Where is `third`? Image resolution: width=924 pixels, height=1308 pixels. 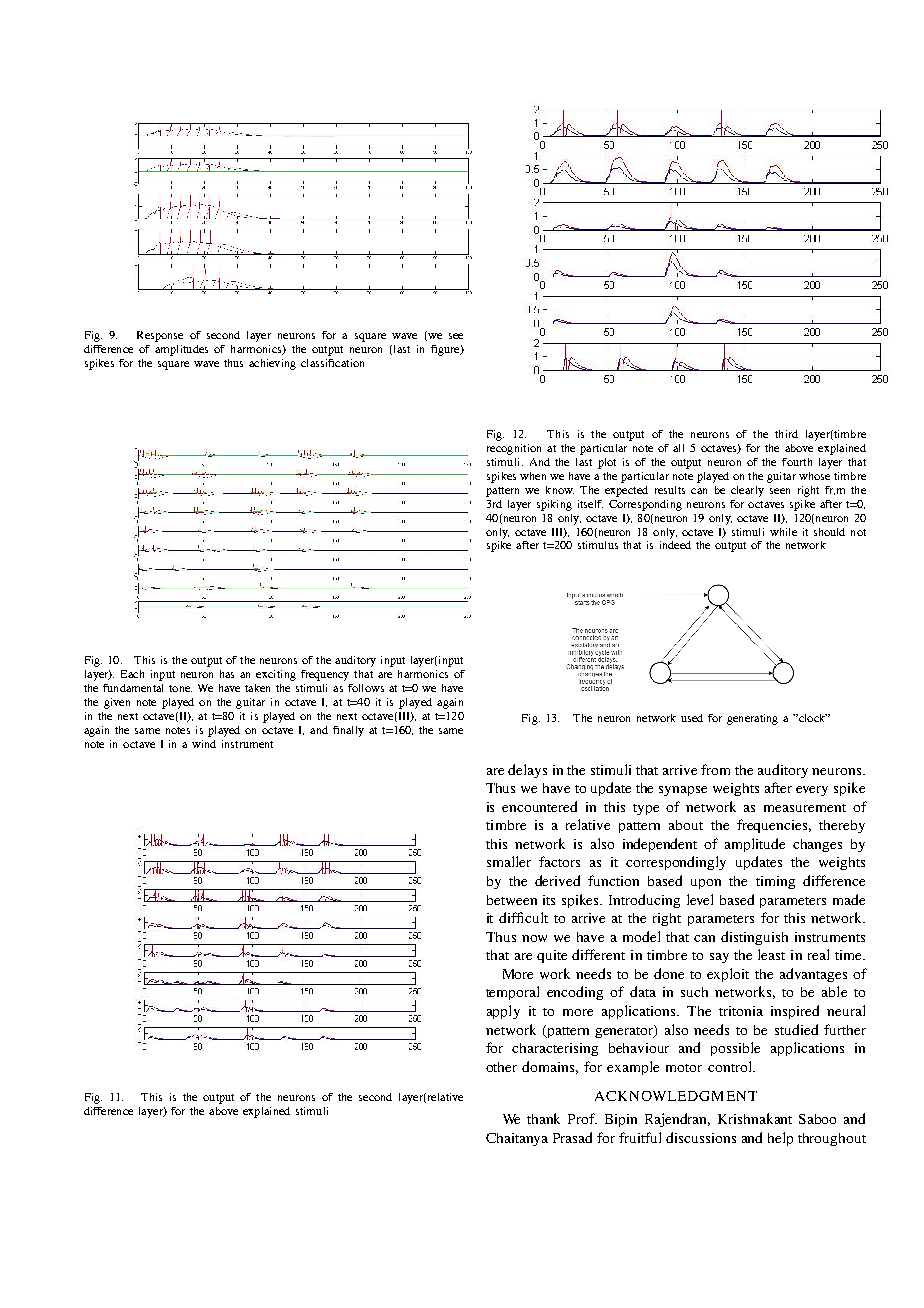
third is located at coordinates (786, 434).
